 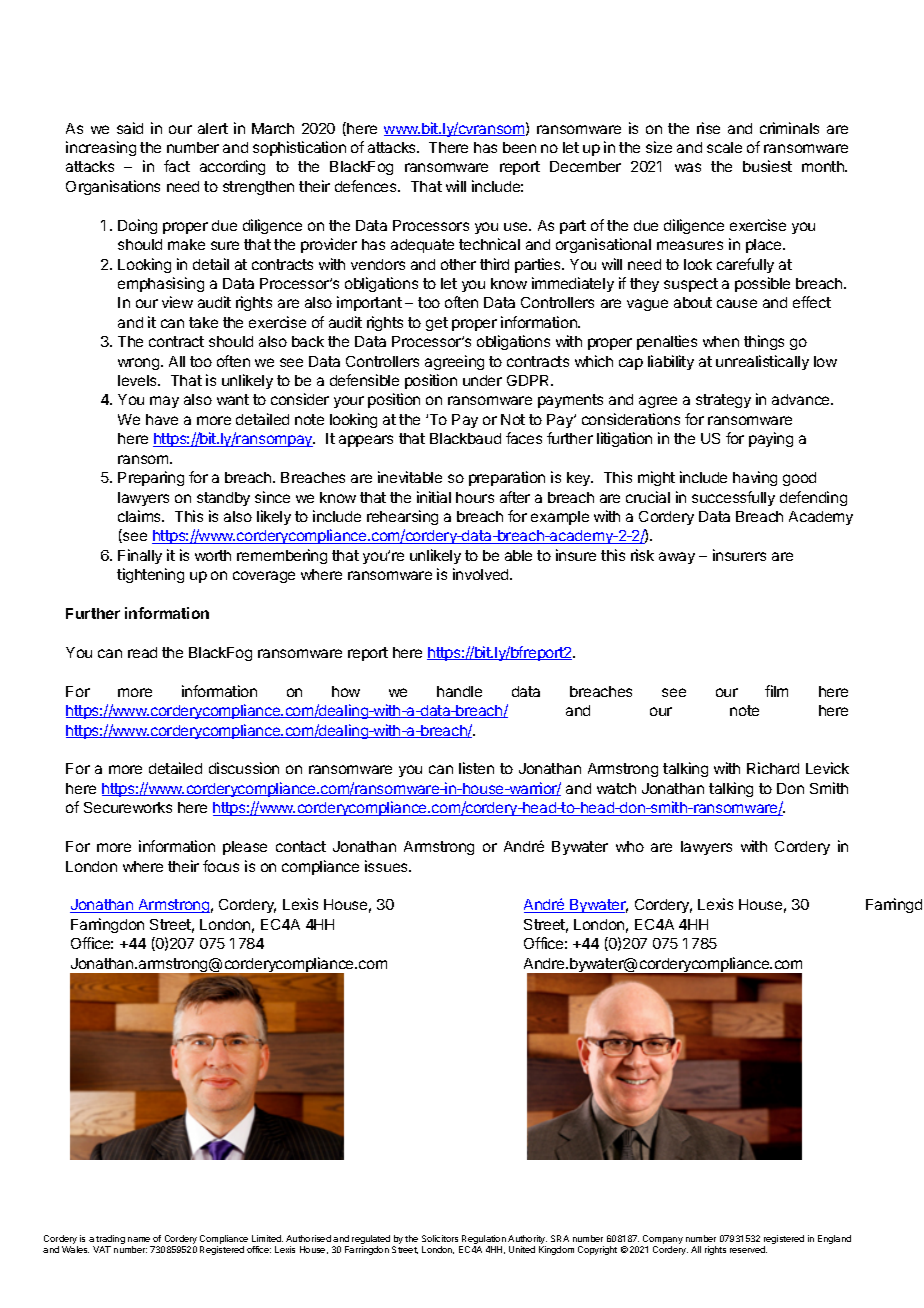 What do you see at coordinates (776, 691) in the document?
I see `film` at bounding box center [776, 691].
